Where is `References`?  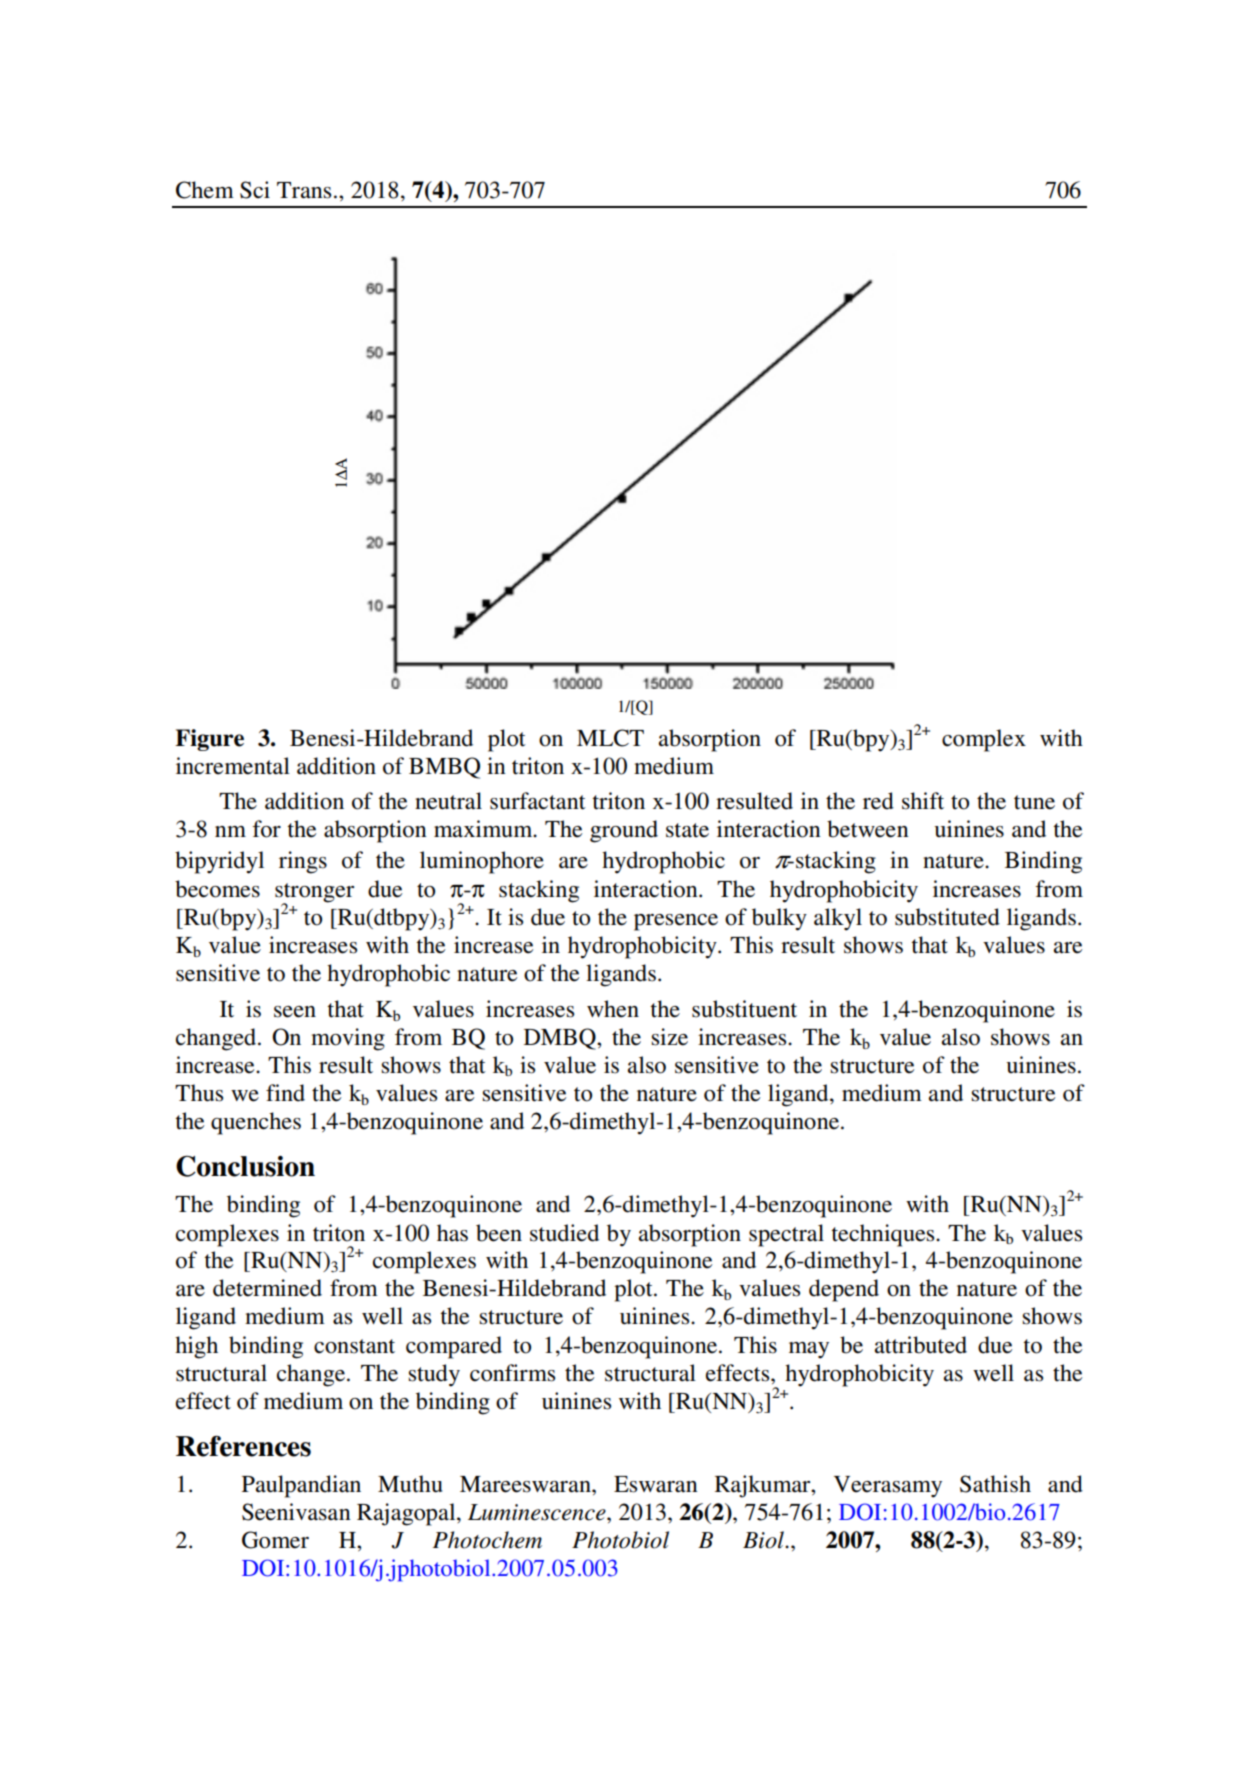 References is located at coordinates (243, 1446).
